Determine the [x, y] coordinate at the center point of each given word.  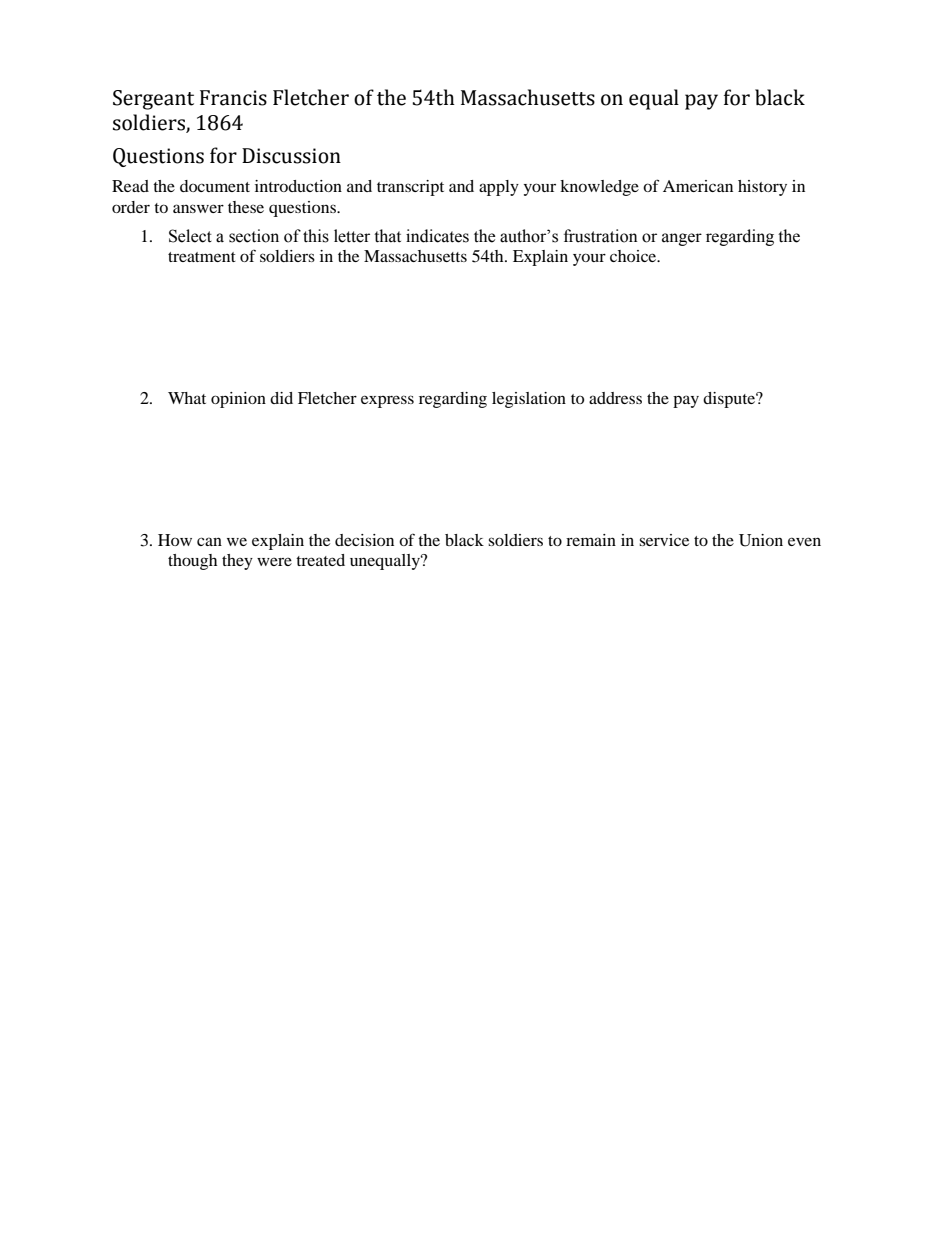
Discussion [291, 156]
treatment [202, 257]
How [175, 540]
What [187, 398]
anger [682, 239]
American [698, 186]
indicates [437, 236]
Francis [233, 98]
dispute [730, 400]
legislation [529, 400]
